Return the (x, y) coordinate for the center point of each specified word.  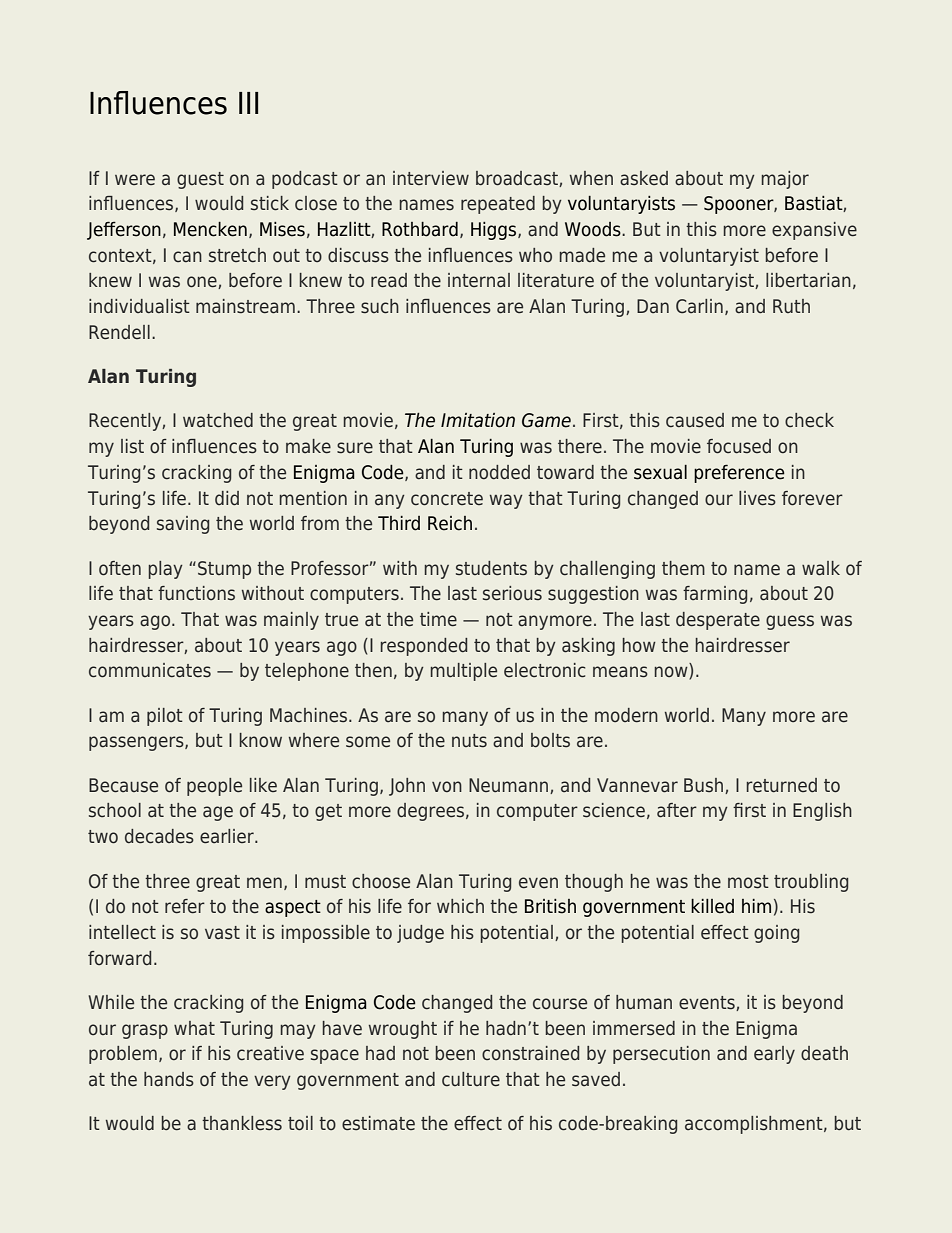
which (460, 906)
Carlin (699, 306)
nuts (469, 740)
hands (169, 1079)
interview (431, 178)
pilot (165, 717)
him (756, 906)
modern (626, 715)
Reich (450, 523)
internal (479, 280)
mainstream (245, 306)
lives (757, 498)
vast (222, 933)
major (785, 180)
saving (183, 525)
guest (200, 180)
